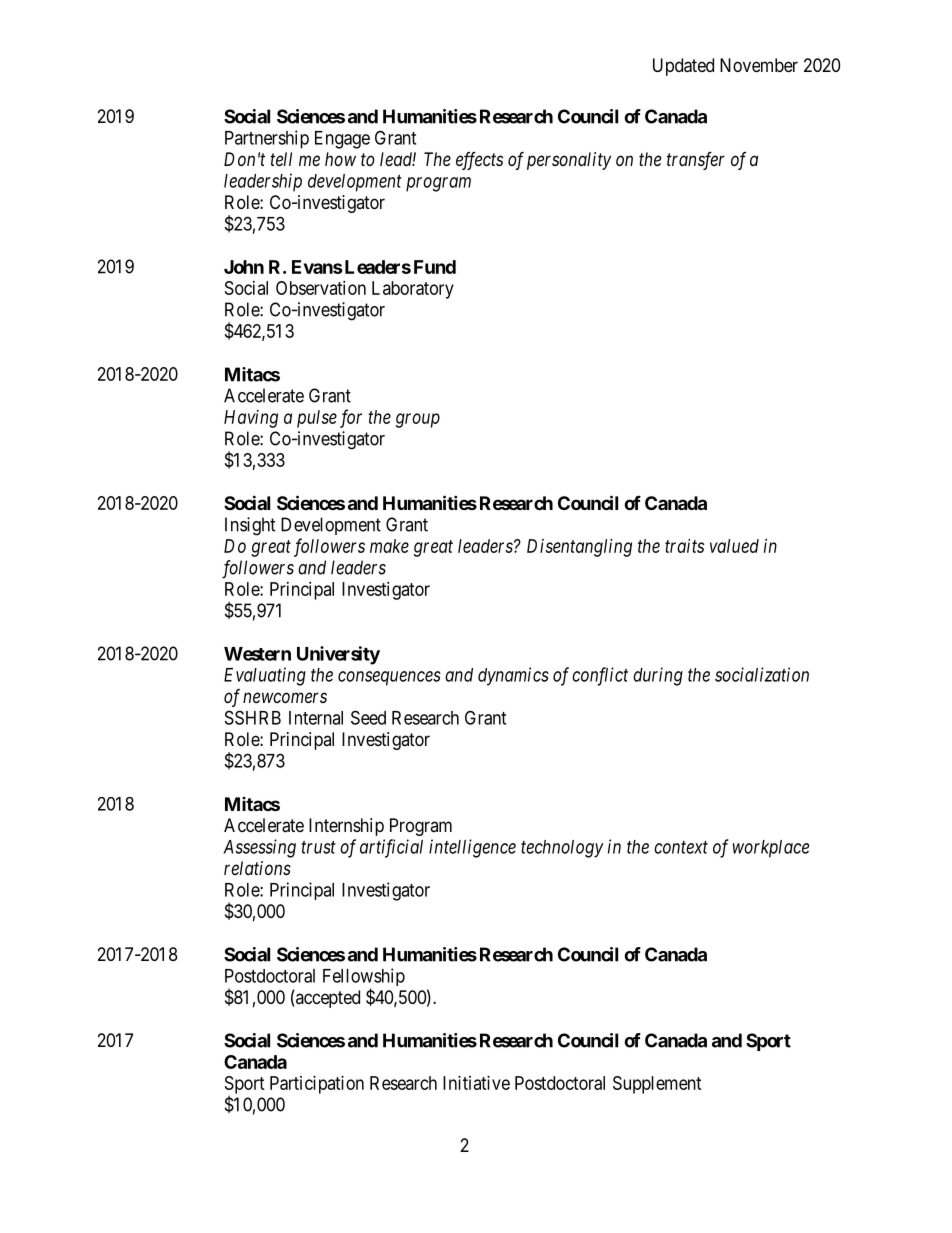 The width and height of the screenshot is (952, 1233). I want to click on pulse, so click(317, 419).
